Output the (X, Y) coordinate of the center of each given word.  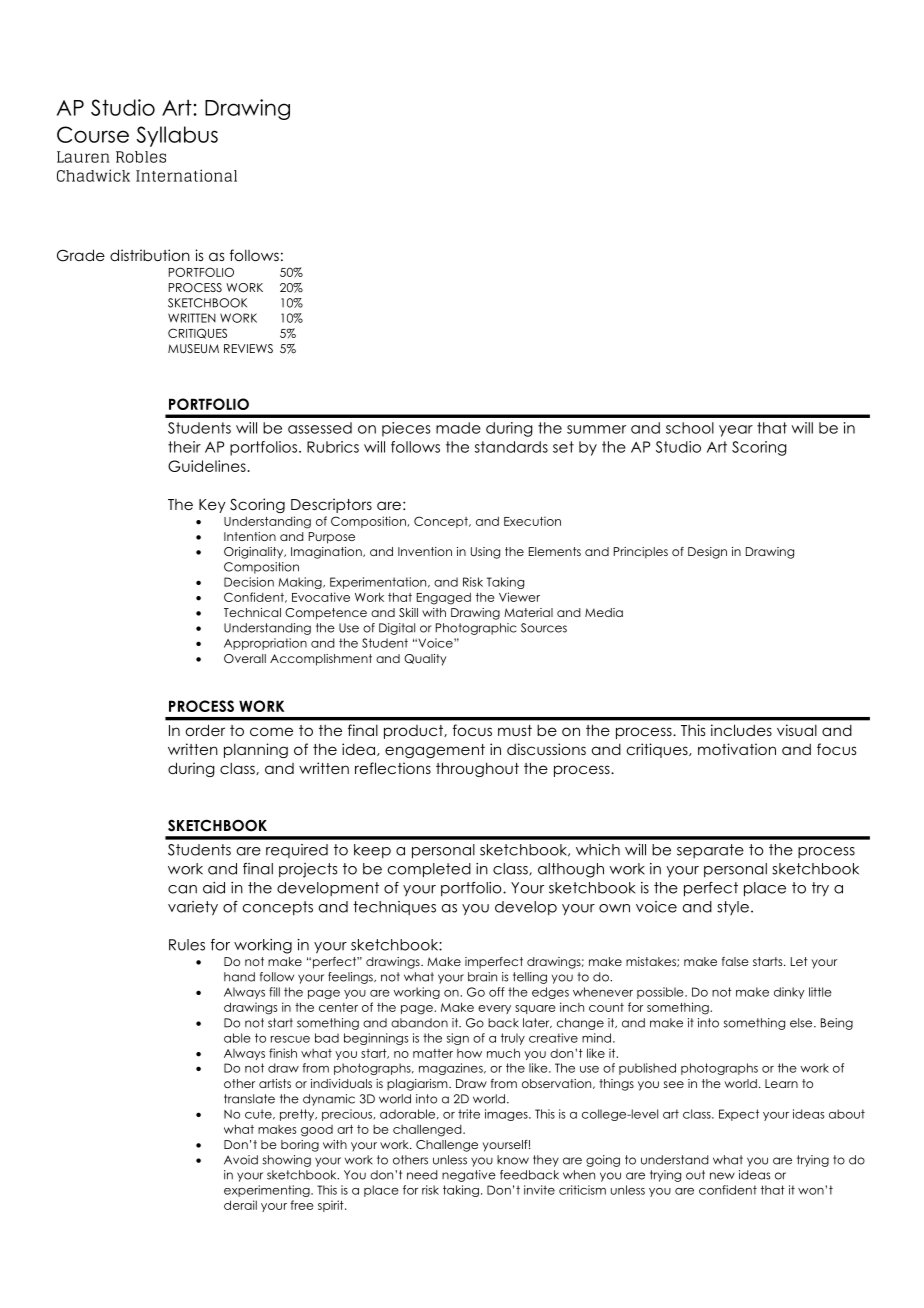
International (186, 175)
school (690, 428)
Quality (425, 660)
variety (193, 908)
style (733, 908)
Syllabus (177, 136)
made (458, 428)
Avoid (241, 1160)
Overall (245, 658)
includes (741, 730)
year (736, 431)
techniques (394, 908)
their (184, 447)
